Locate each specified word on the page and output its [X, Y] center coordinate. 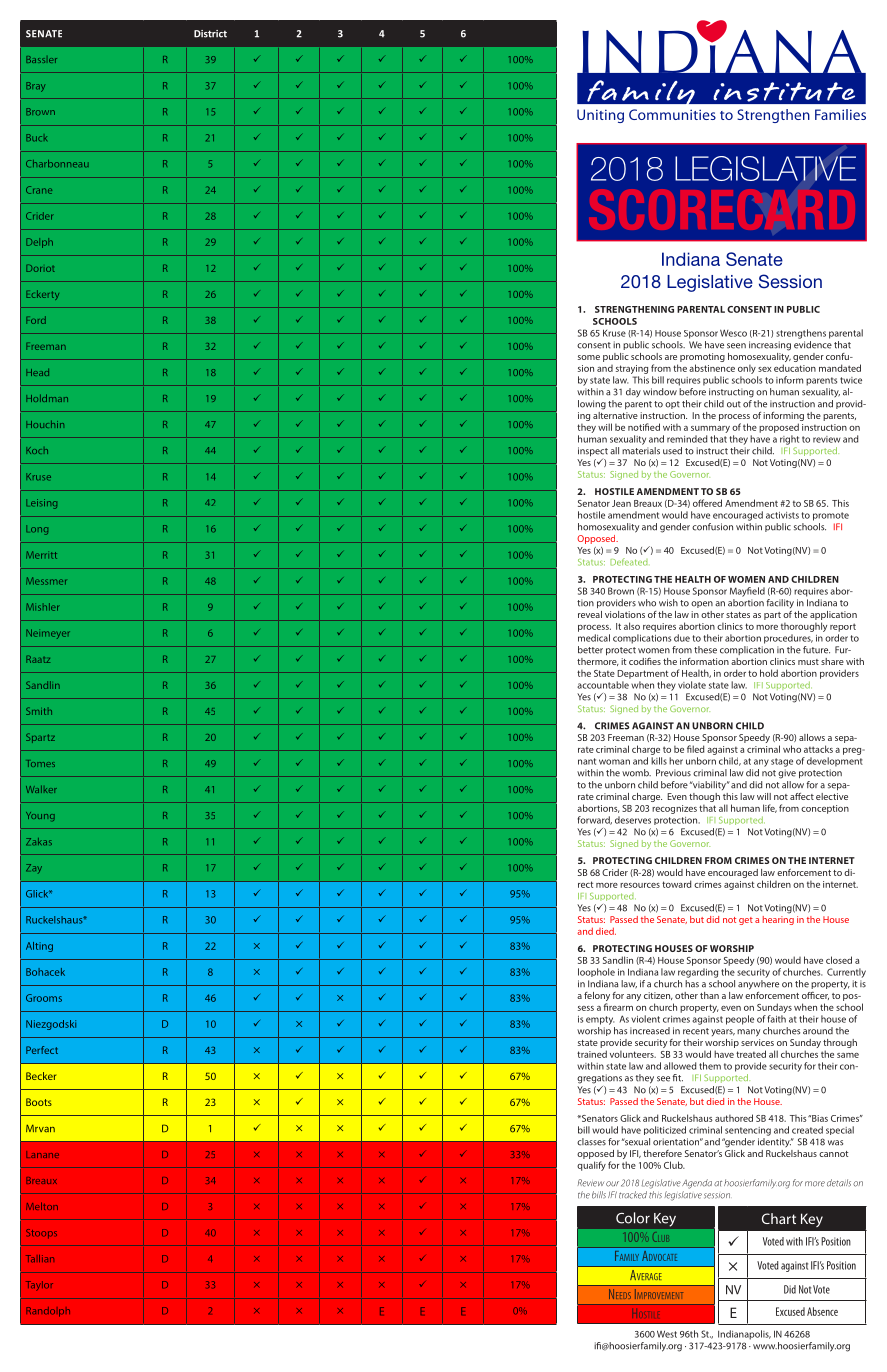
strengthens [801, 334]
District [210, 34]
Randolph [48, 1312]
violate [692, 685]
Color [633, 1218]
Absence [822, 1311]
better [590, 650]
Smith [39, 711]
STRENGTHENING [634, 309]
